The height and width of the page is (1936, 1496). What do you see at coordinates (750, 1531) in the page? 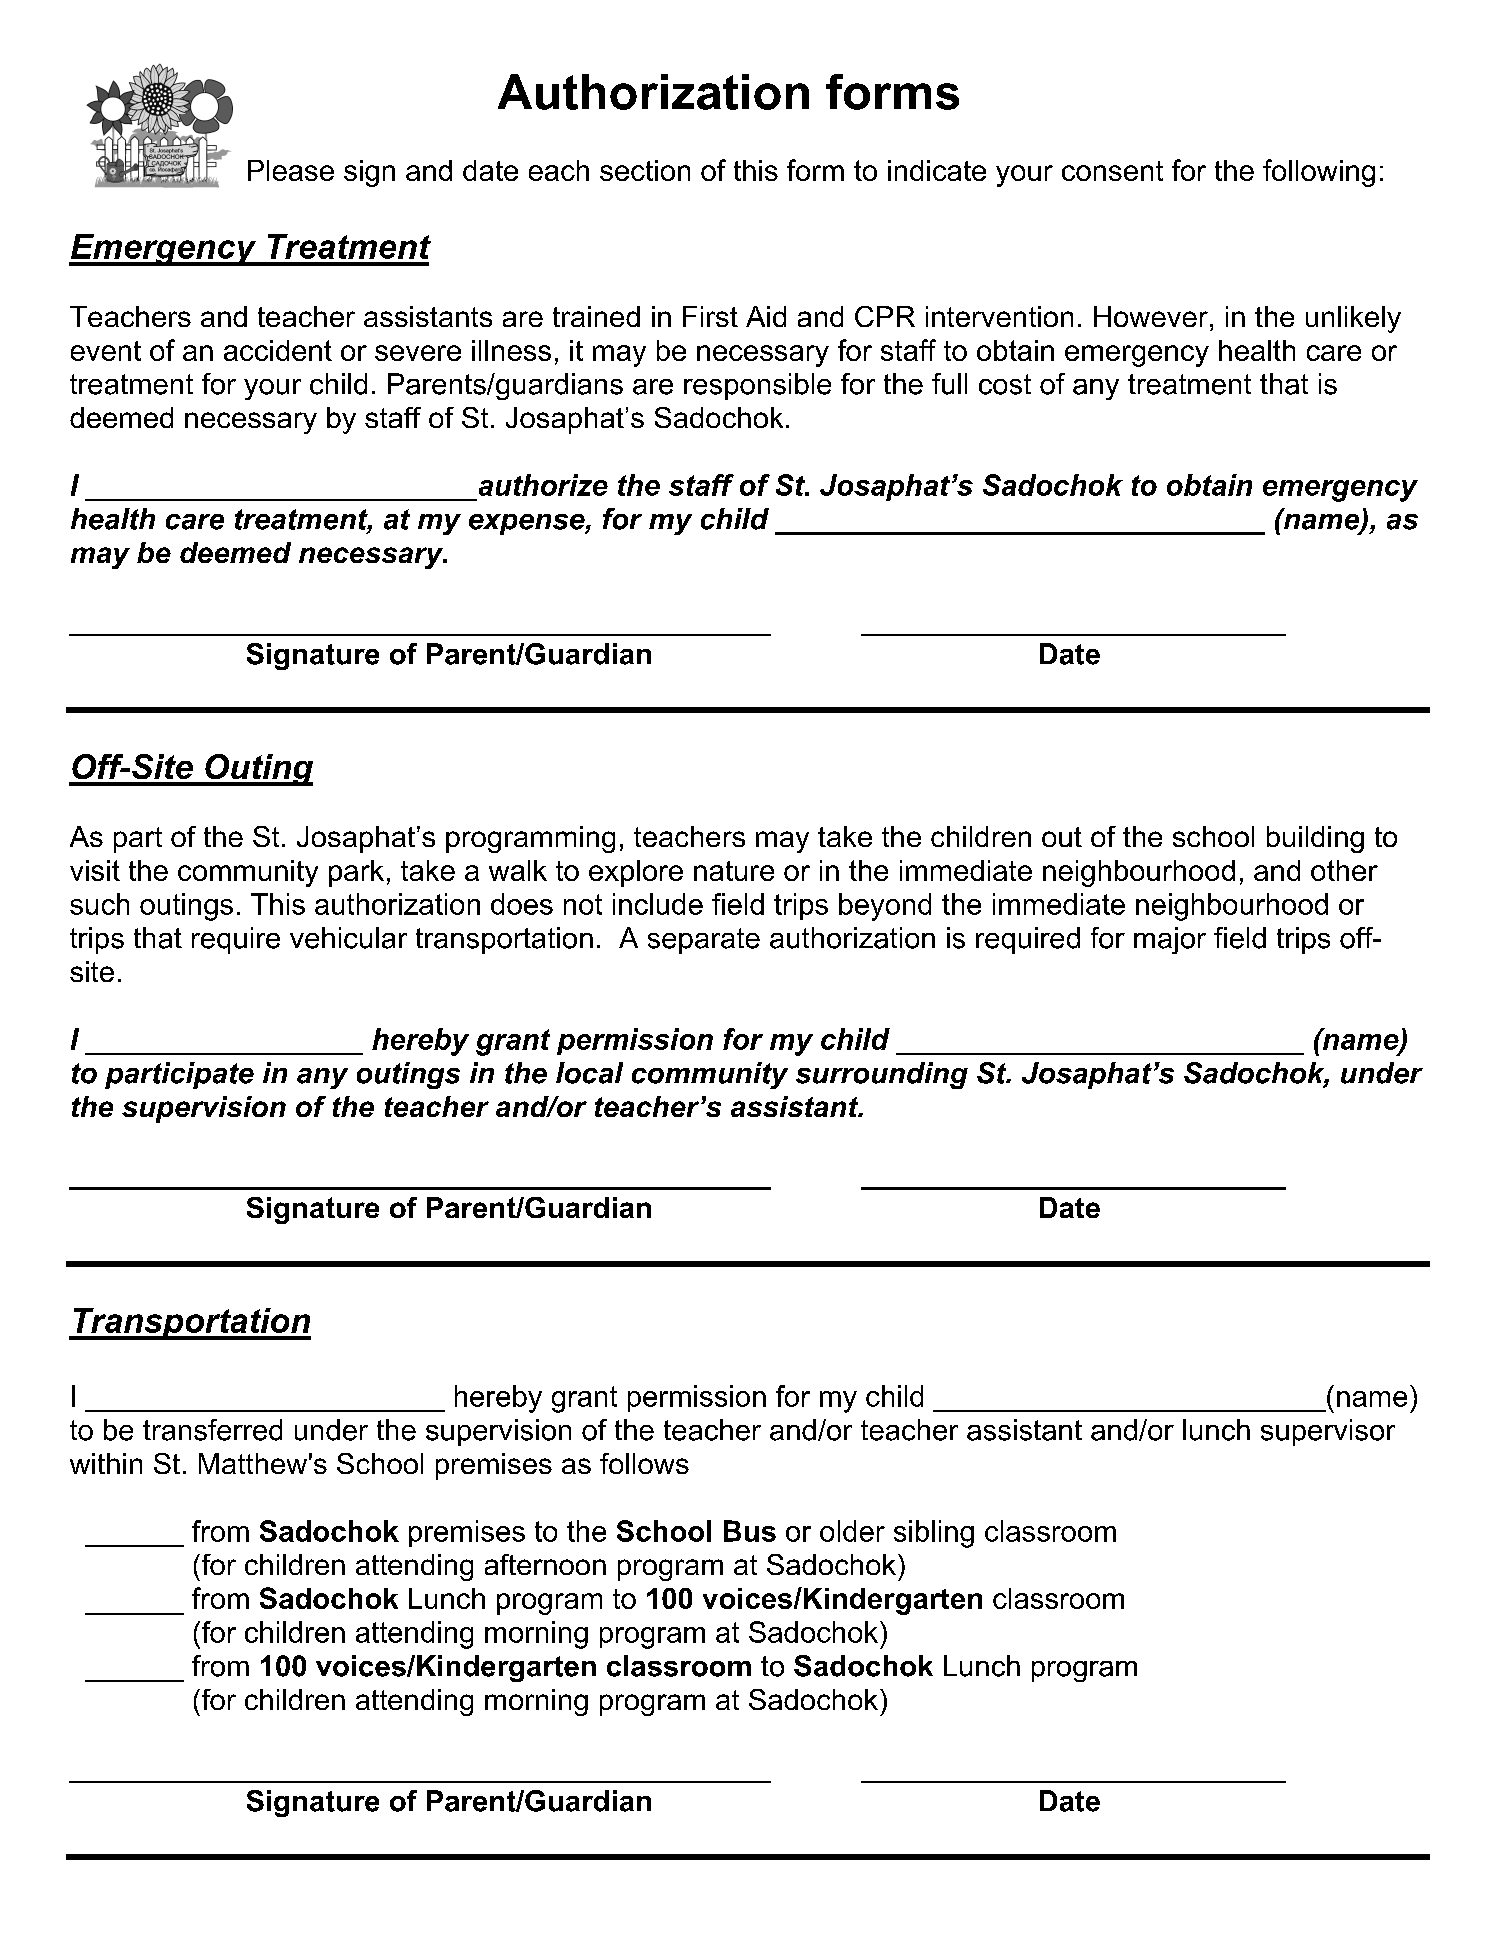
I see `Bus` at bounding box center [750, 1531].
